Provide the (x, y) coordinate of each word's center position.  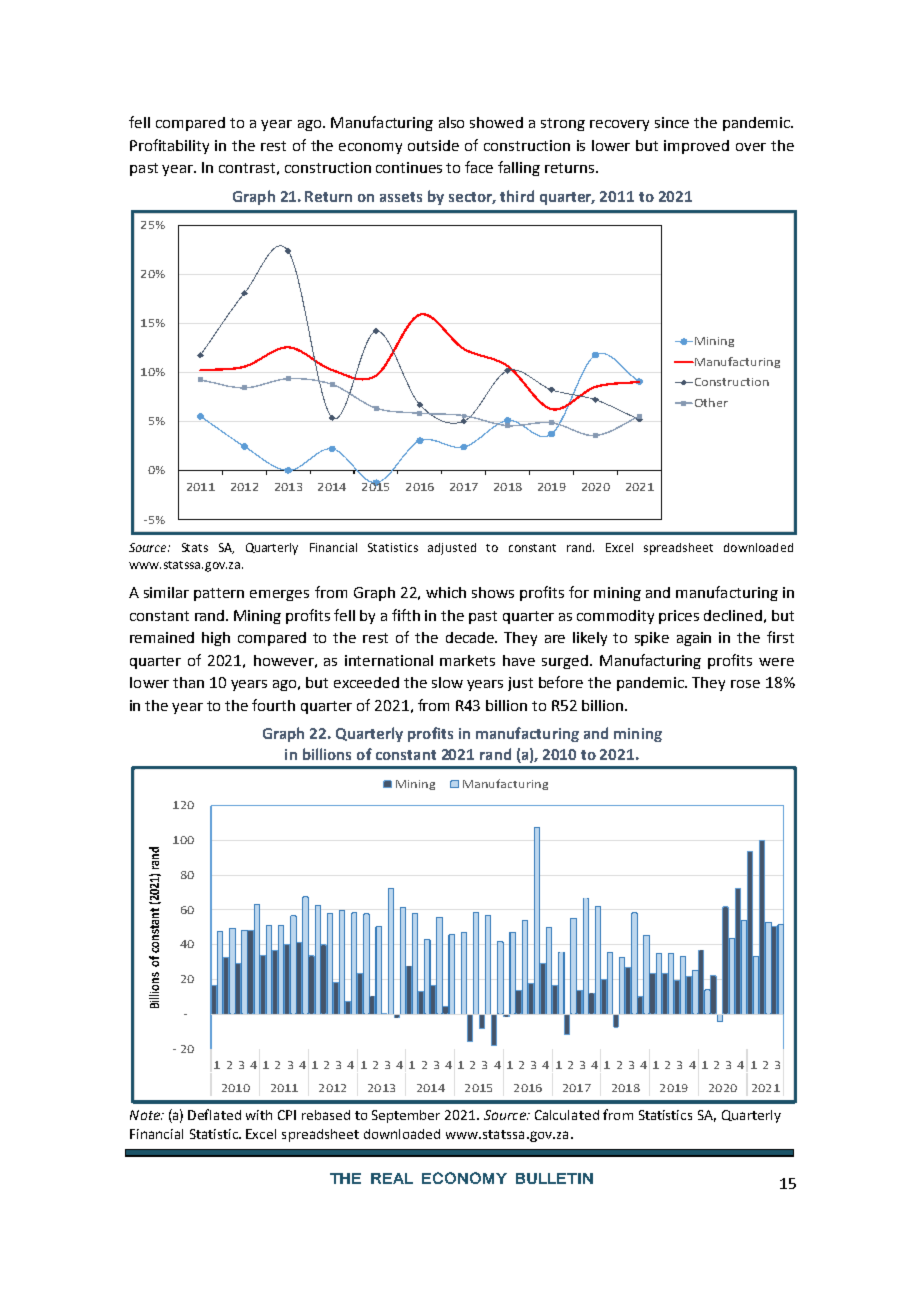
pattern (219, 594)
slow (447, 682)
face (479, 167)
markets (467, 660)
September (406, 1116)
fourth (273, 705)
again (694, 639)
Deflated (214, 1114)
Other (711, 402)
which (446, 592)
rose (745, 684)
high (216, 639)
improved (696, 147)
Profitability (169, 146)
